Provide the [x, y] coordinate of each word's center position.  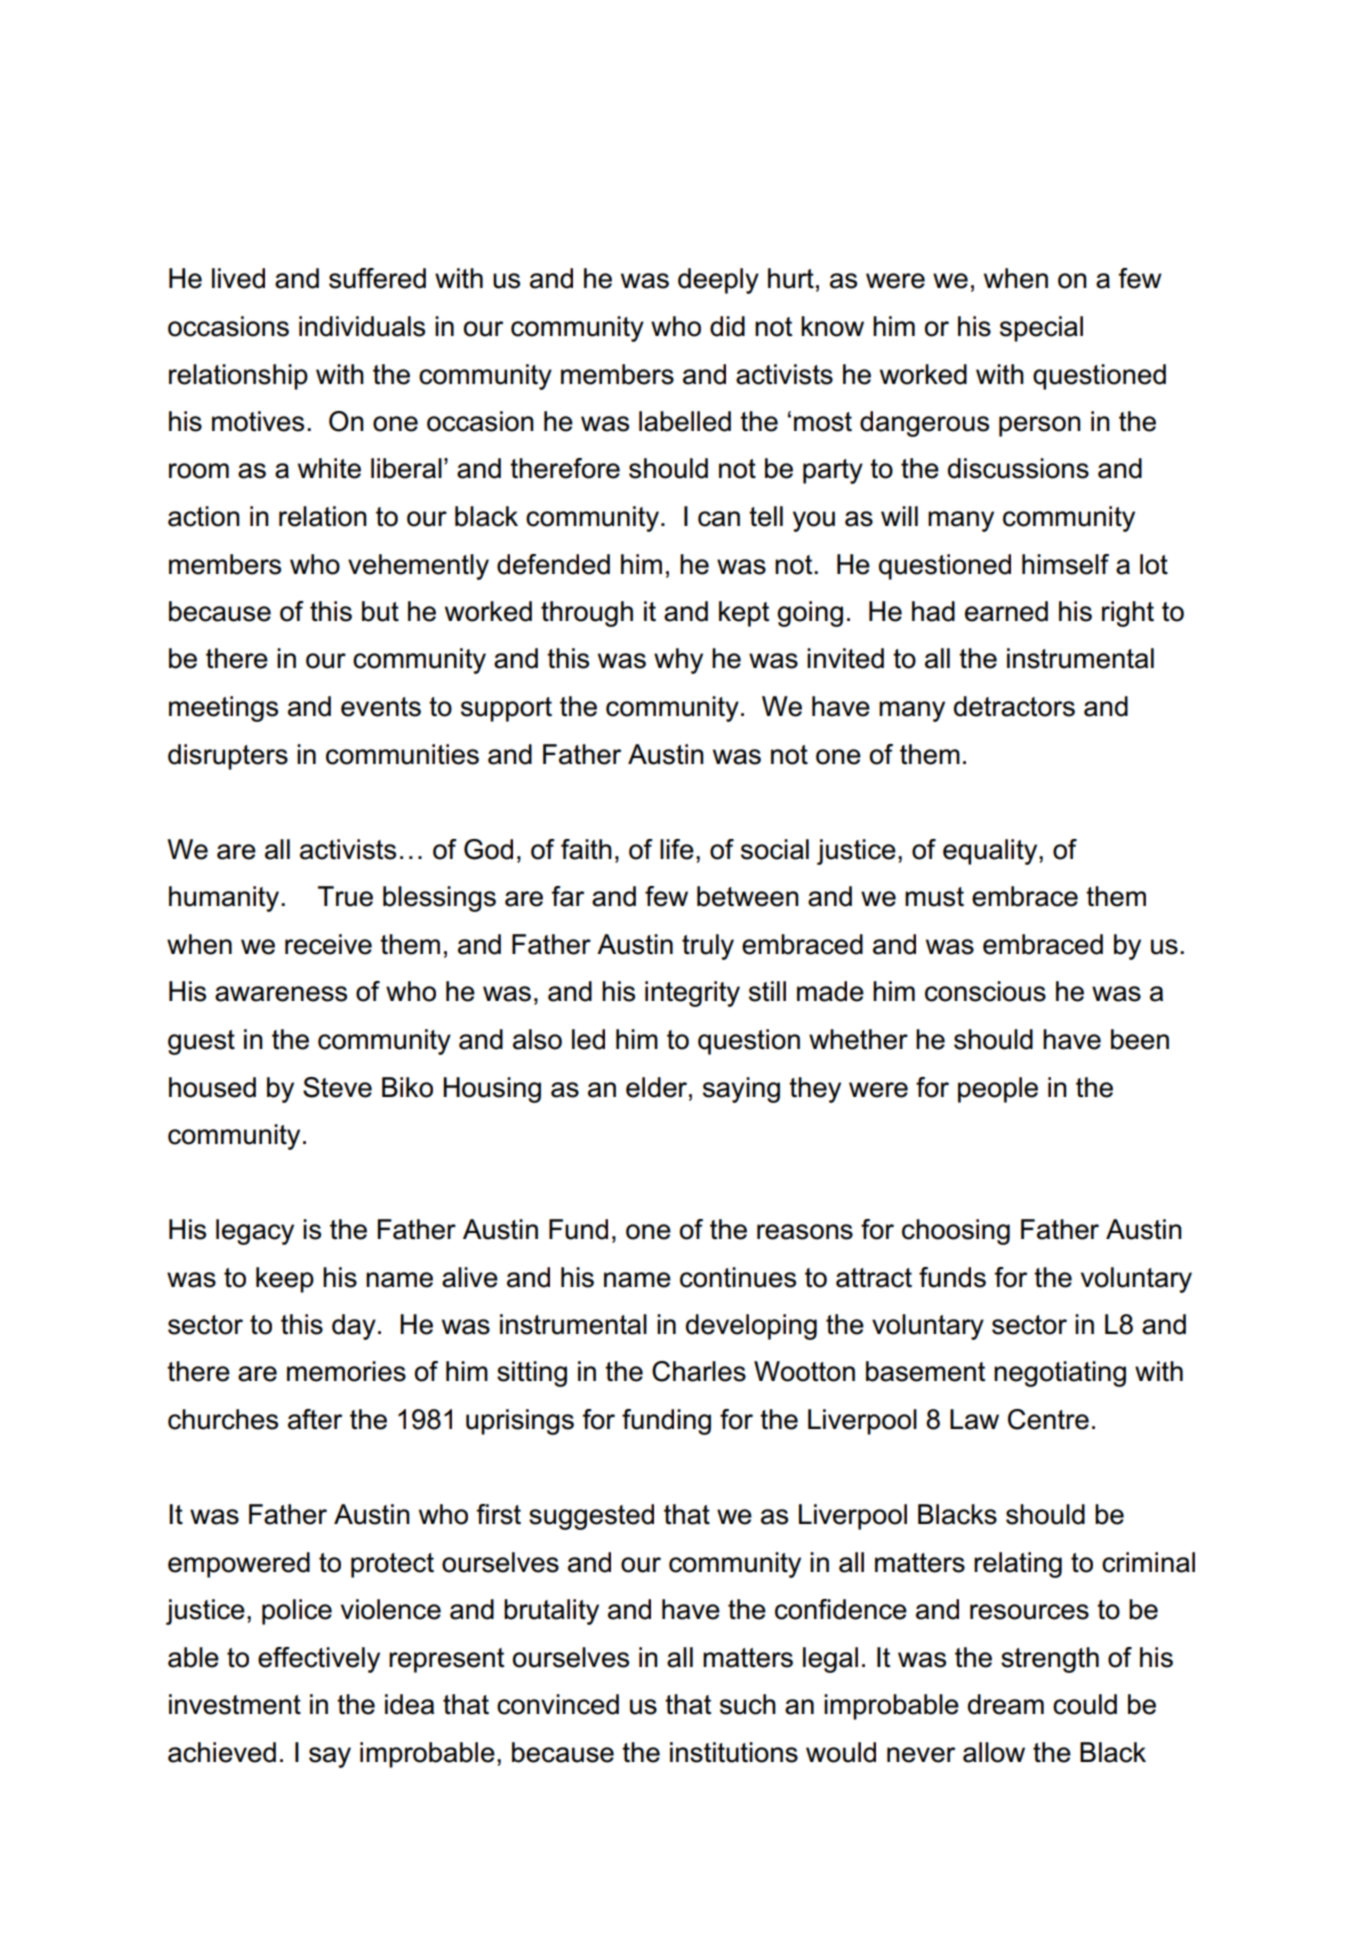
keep [285, 1280]
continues [738, 1277]
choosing [956, 1232]
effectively [319, 1660]
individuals [362, 326]
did [727, 326]
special [1041, 329]
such [748, 1704]
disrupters [228, 757]
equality [991, 852]
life [677, 849]
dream [1006, 1704]
